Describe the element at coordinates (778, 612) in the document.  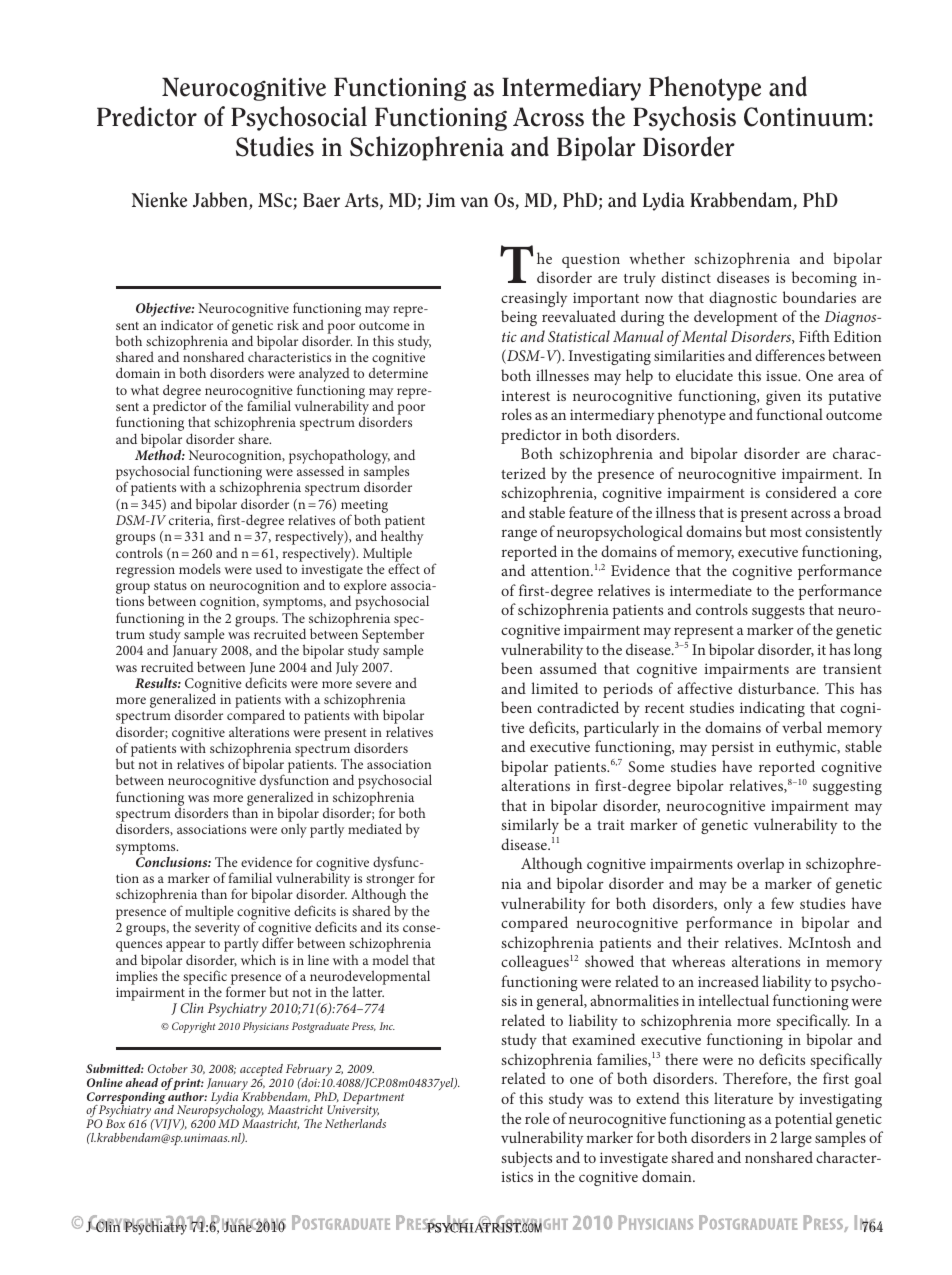
I see `suggests` at that location.
